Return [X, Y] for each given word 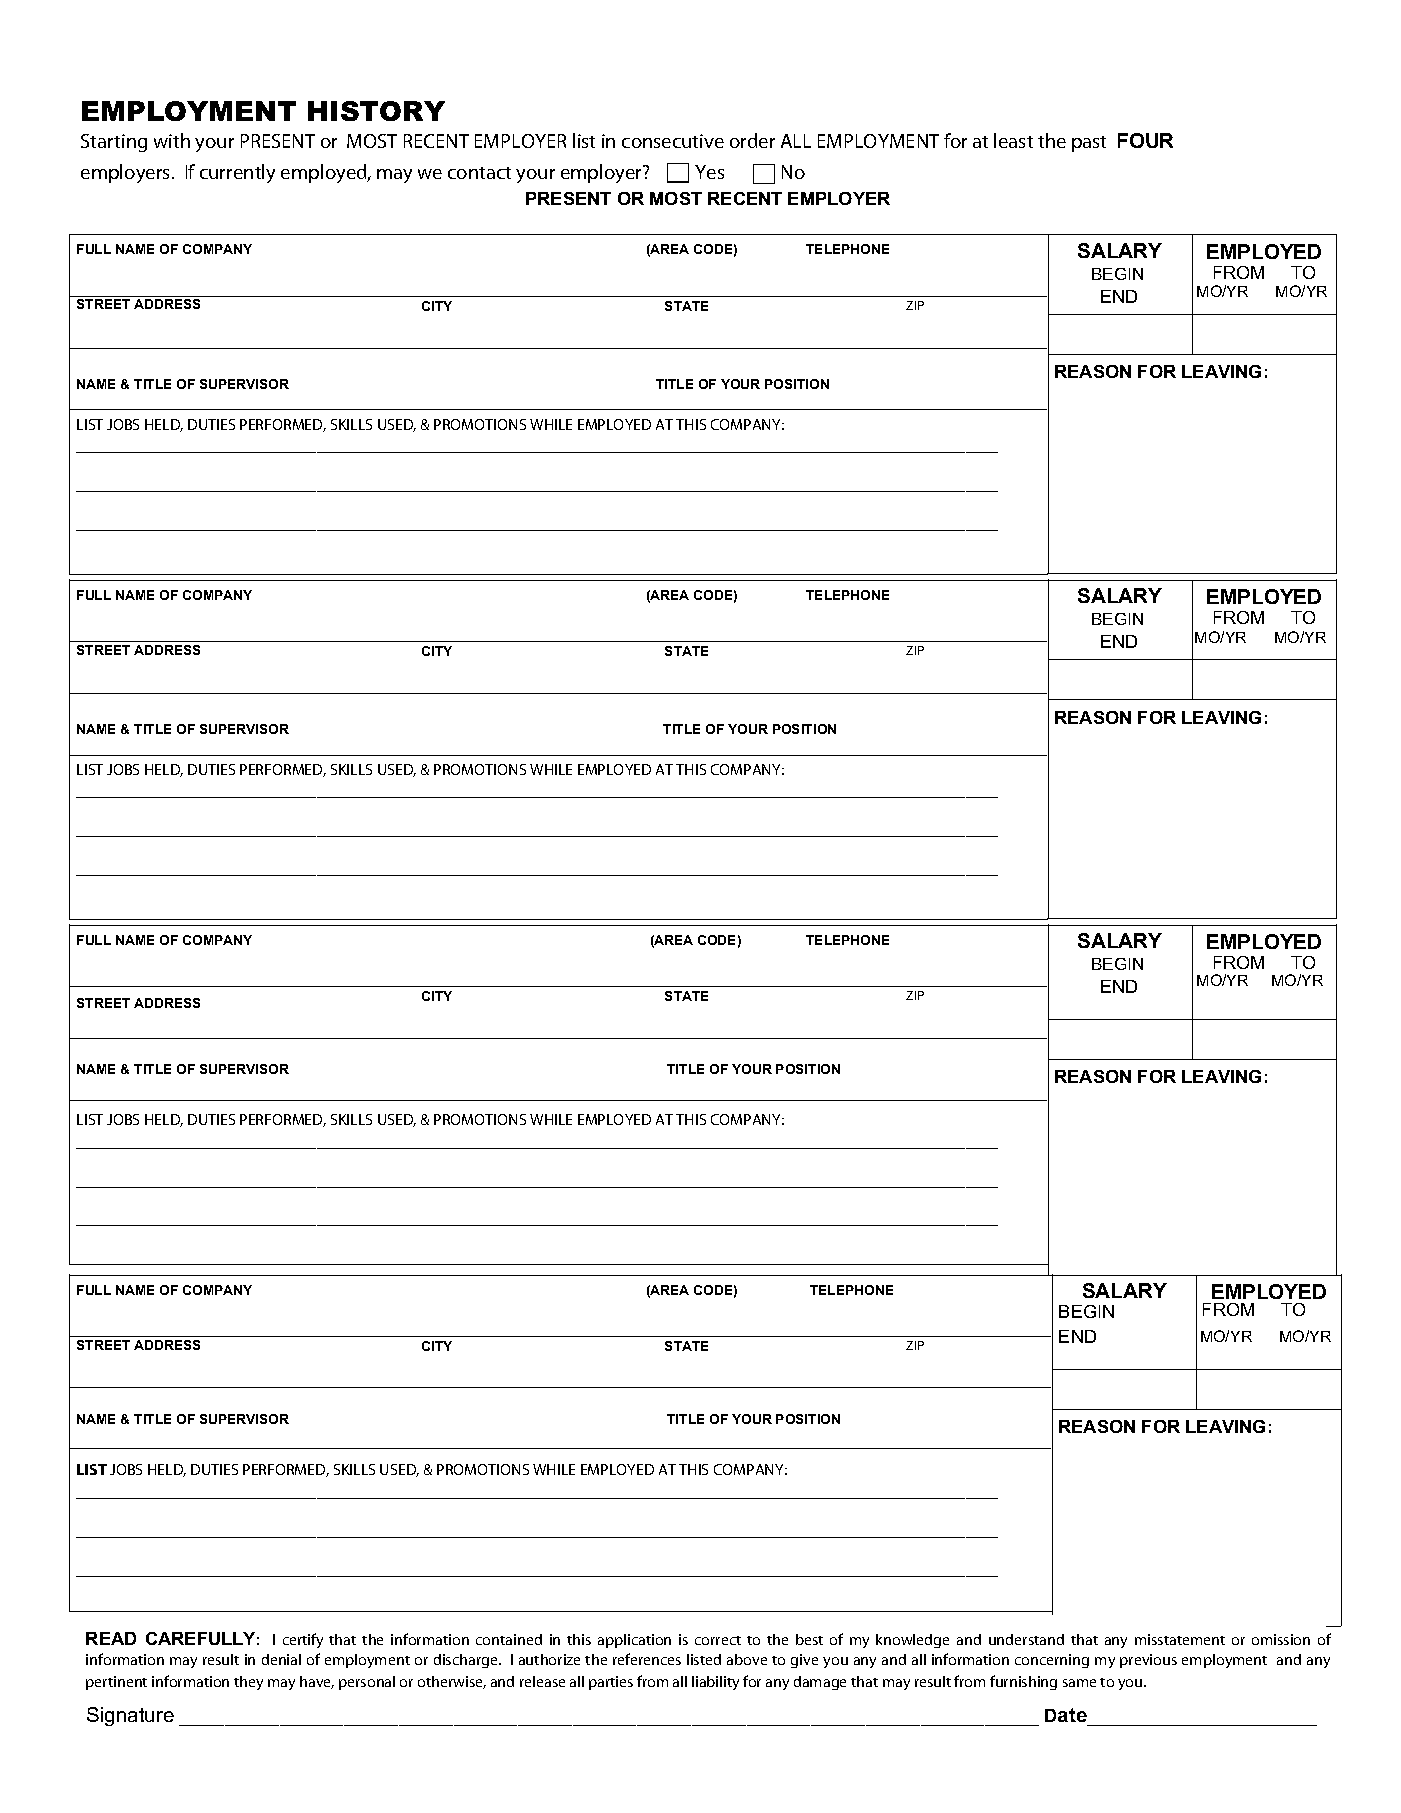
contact [479, 173]
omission [1281, 1639]
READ [111, 1638]
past [1089, 144]
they [248, 1683]
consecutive [673, 141]
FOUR [1145, 140]
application [634, 1641]
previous [1148, 1661]
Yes [709, 172]
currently [237, 173]
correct [718, 1640]
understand [1026, 1639]
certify [303, 1640]
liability [715, 1683]
